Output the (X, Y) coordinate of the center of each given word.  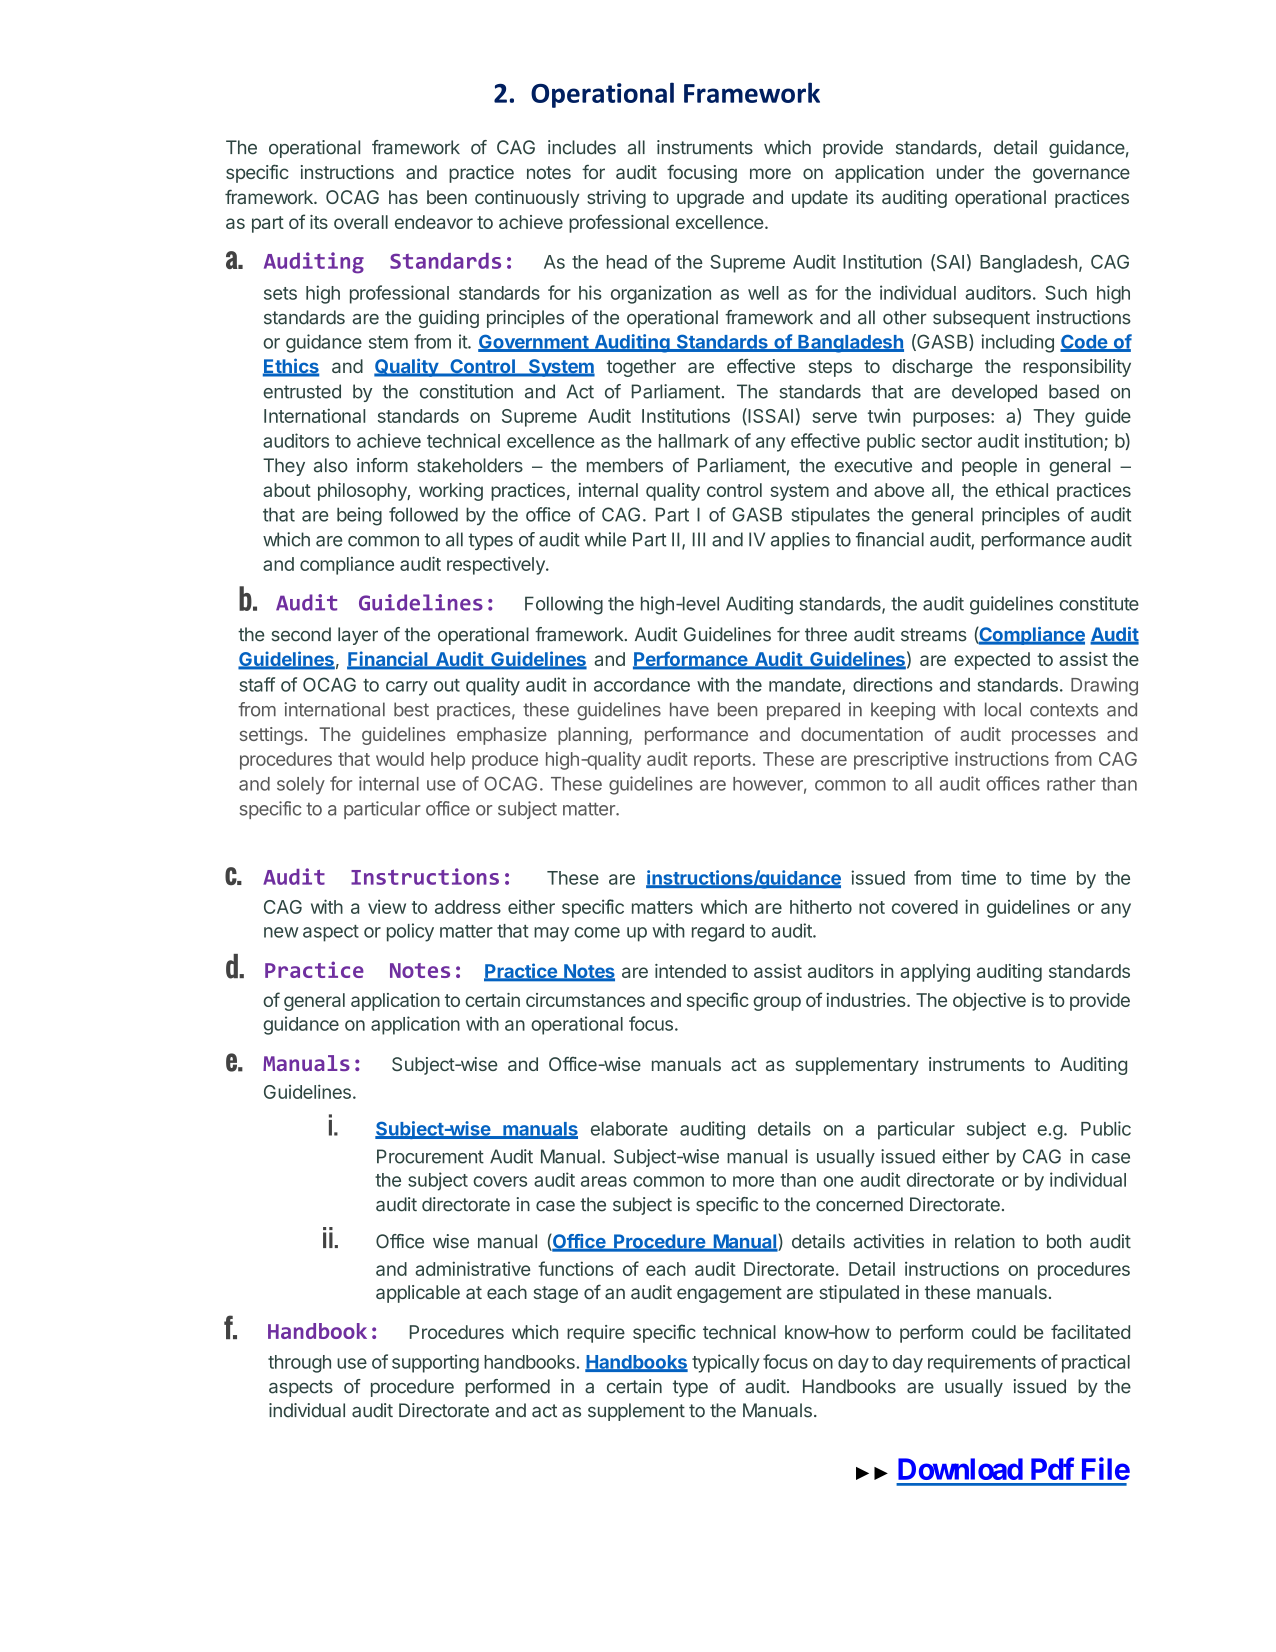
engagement (729, 1294)
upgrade (710, 199)
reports (722, 761)
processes (1054, 737)
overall (361, 222)
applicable (418, 1294)
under (960, 172)
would (400, 759)
